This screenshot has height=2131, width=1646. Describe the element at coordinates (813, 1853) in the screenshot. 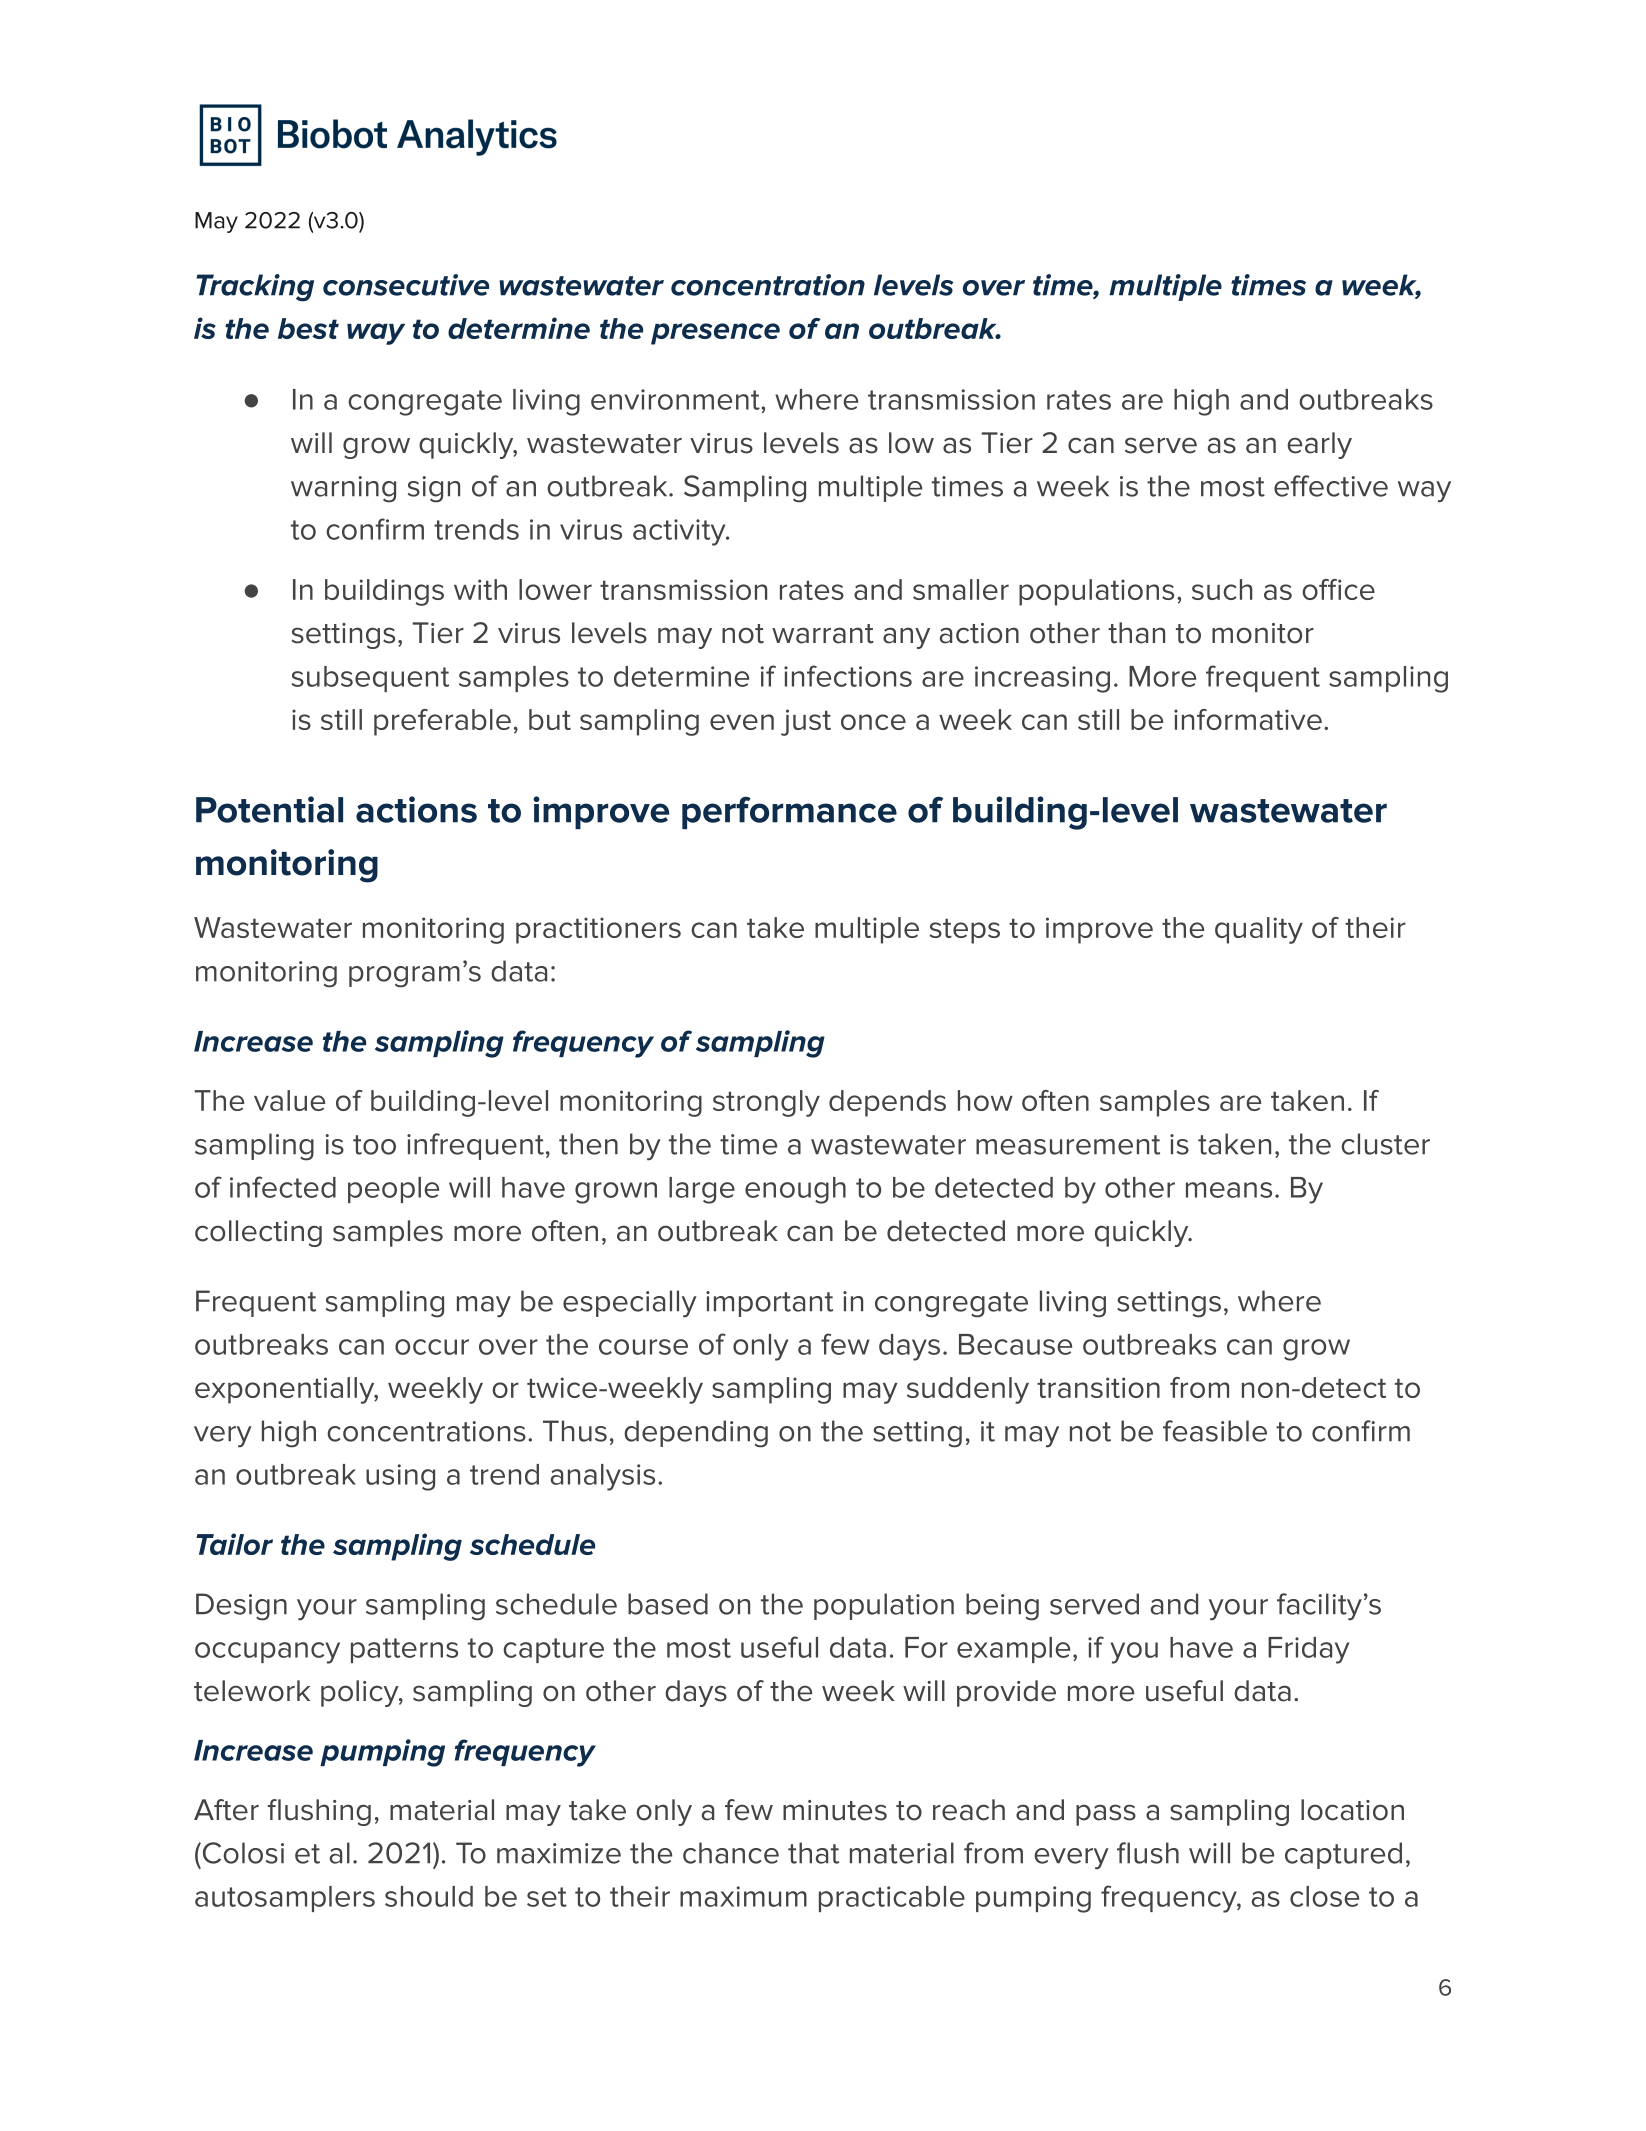

I see `that` at that location.
